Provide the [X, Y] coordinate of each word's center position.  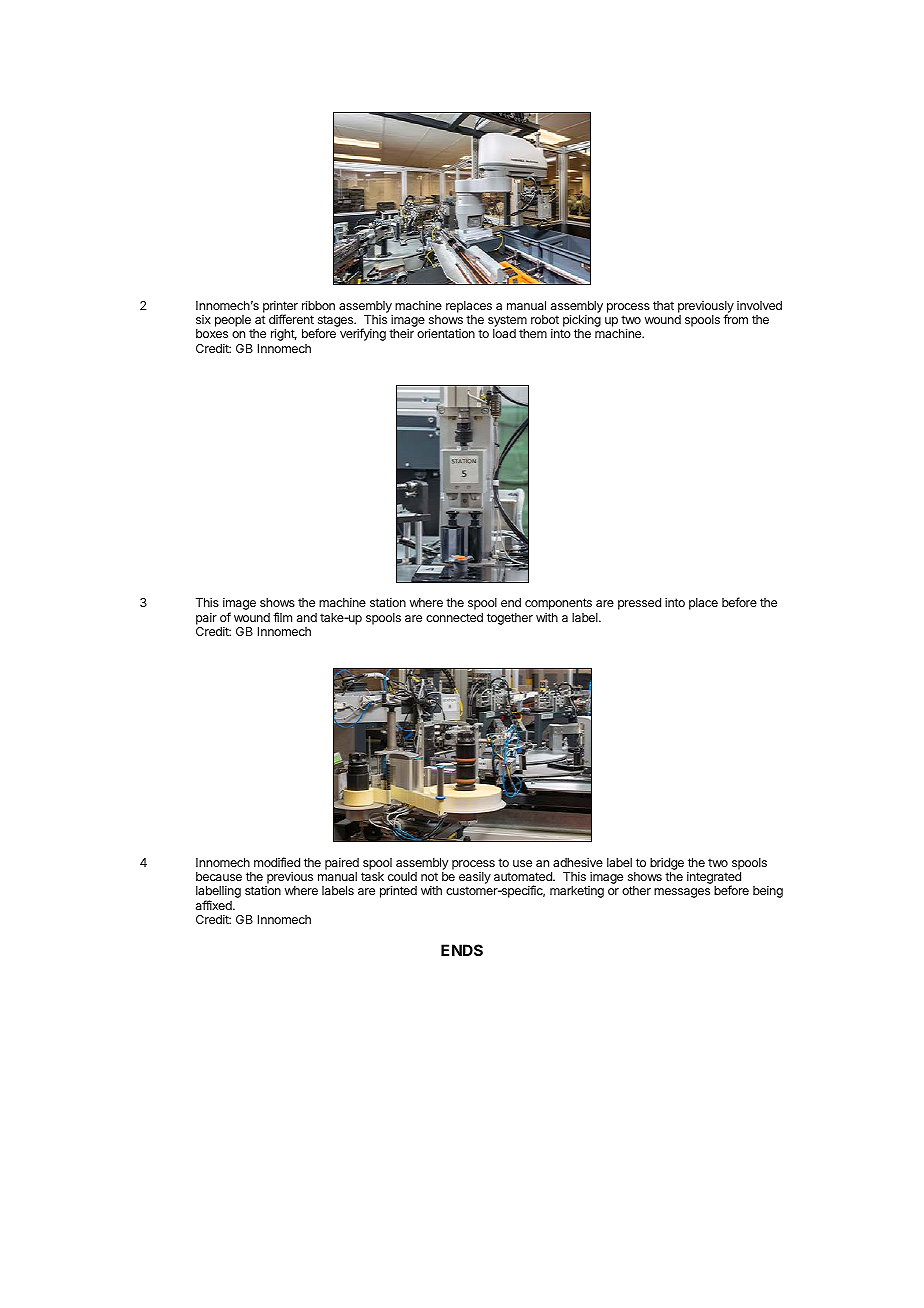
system [507, 322]
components [558, 604]
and [307, 617]
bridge [667, 864]
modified [277, 862]
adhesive [578, 862]
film [282, 617]
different [291, 319]
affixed [215, 905]
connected [454, 617]
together [510, 619]
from [735, 319]
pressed [639, 604]
